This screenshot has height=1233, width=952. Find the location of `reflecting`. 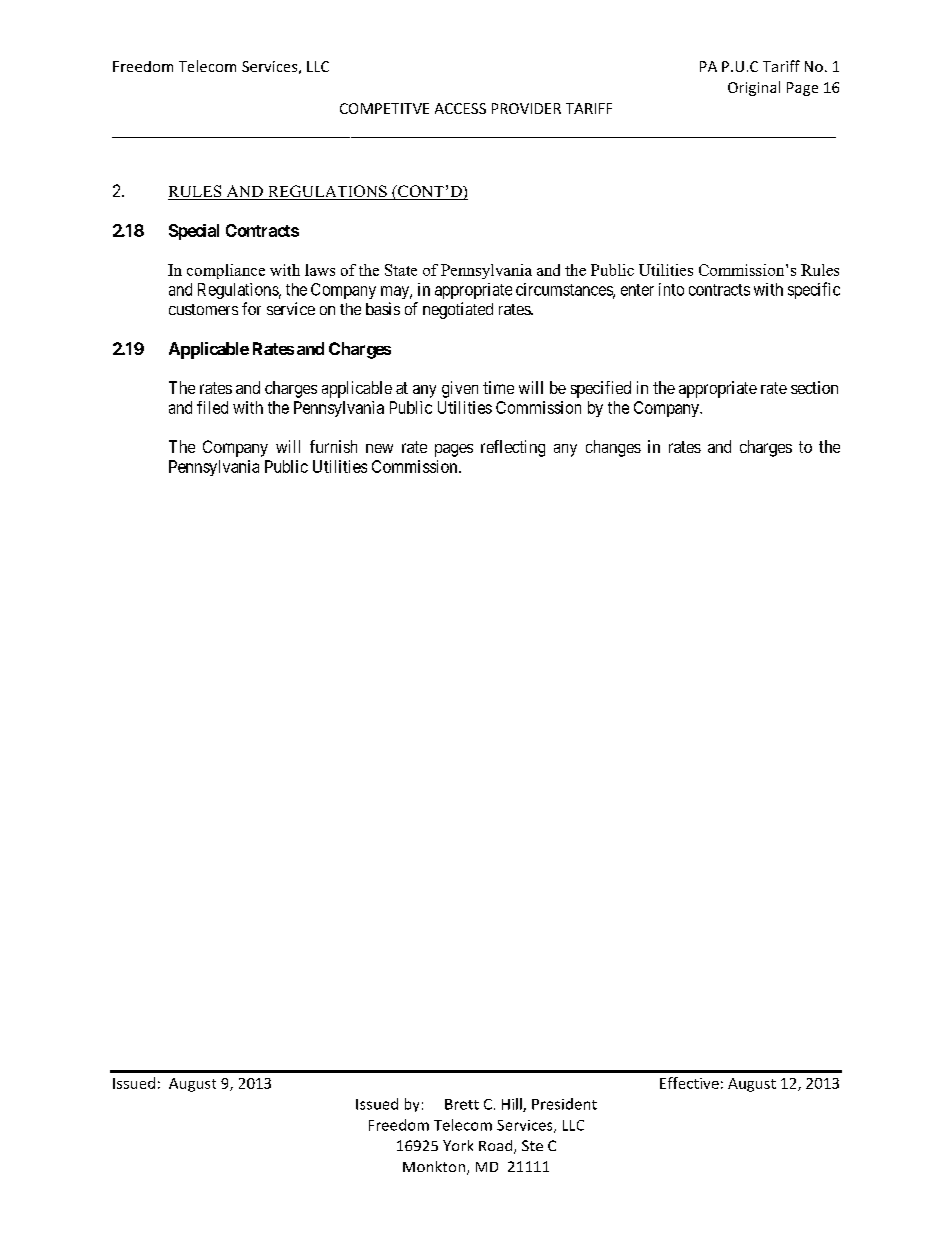

reflecting is located at coordinates (513, 448).
